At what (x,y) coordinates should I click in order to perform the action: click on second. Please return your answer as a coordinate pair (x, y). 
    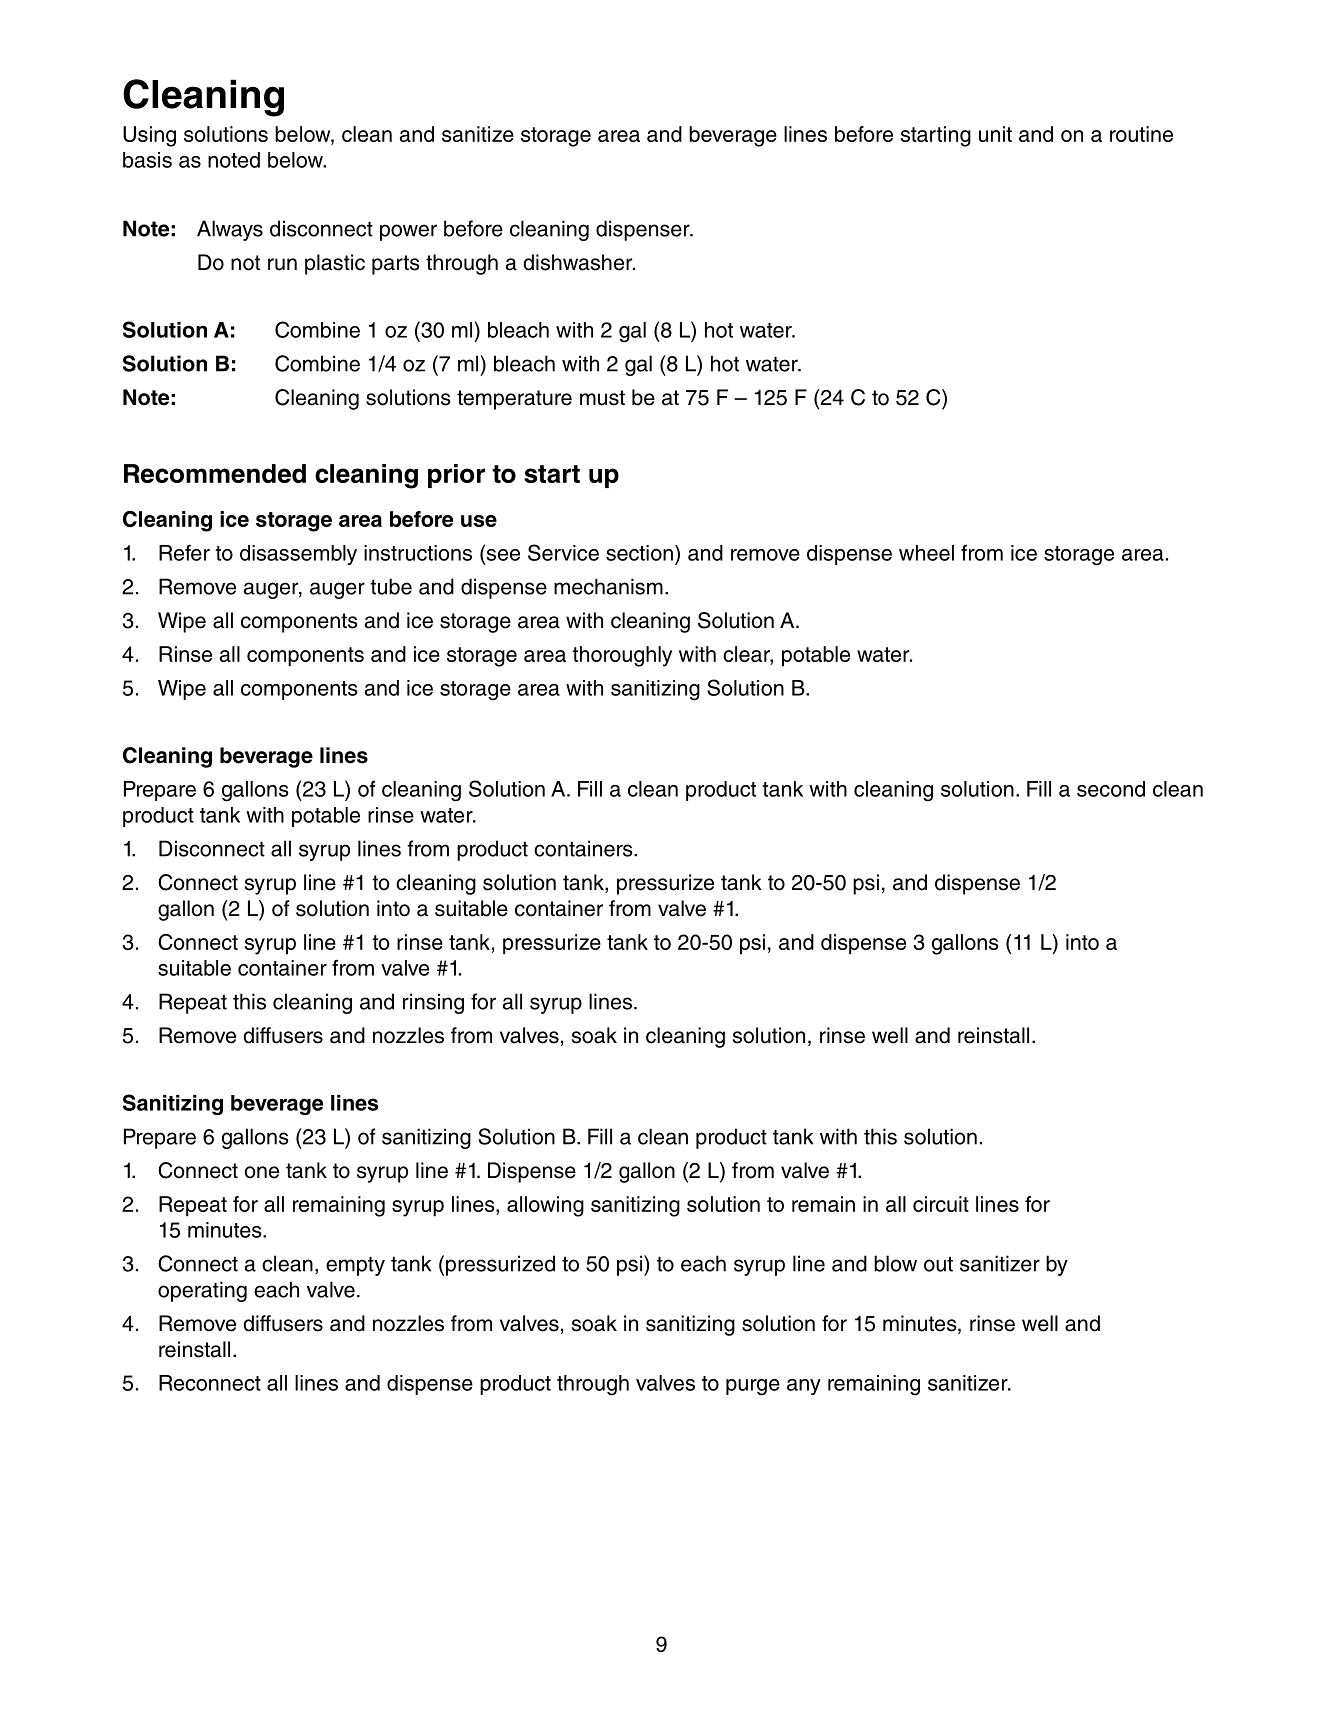
    Looking at the image, I should click on (1111, 789).
